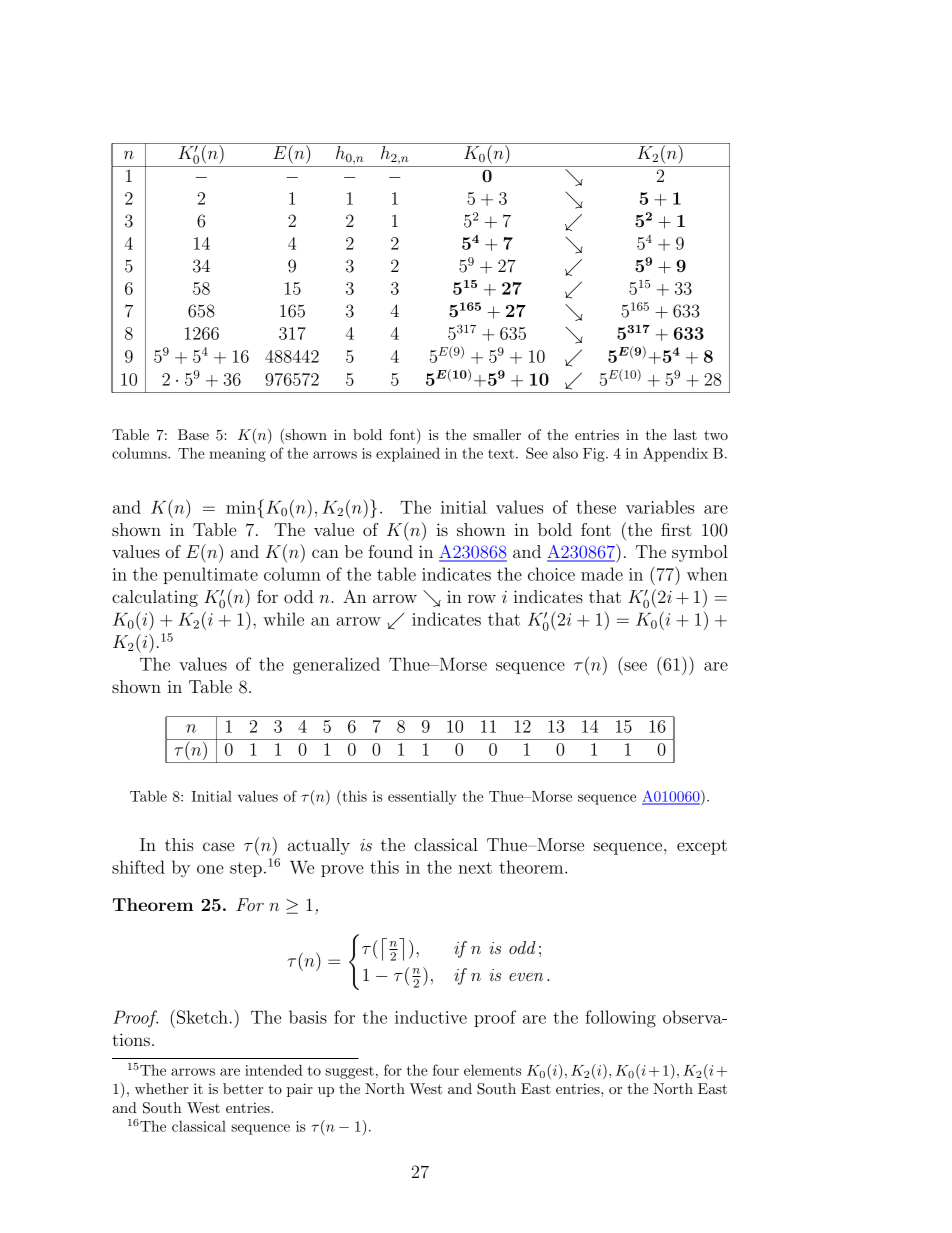 The image size is (952, 1233). Describe the element at coordinates (620, 1019) in the screenshot. I see `following` at that location.
